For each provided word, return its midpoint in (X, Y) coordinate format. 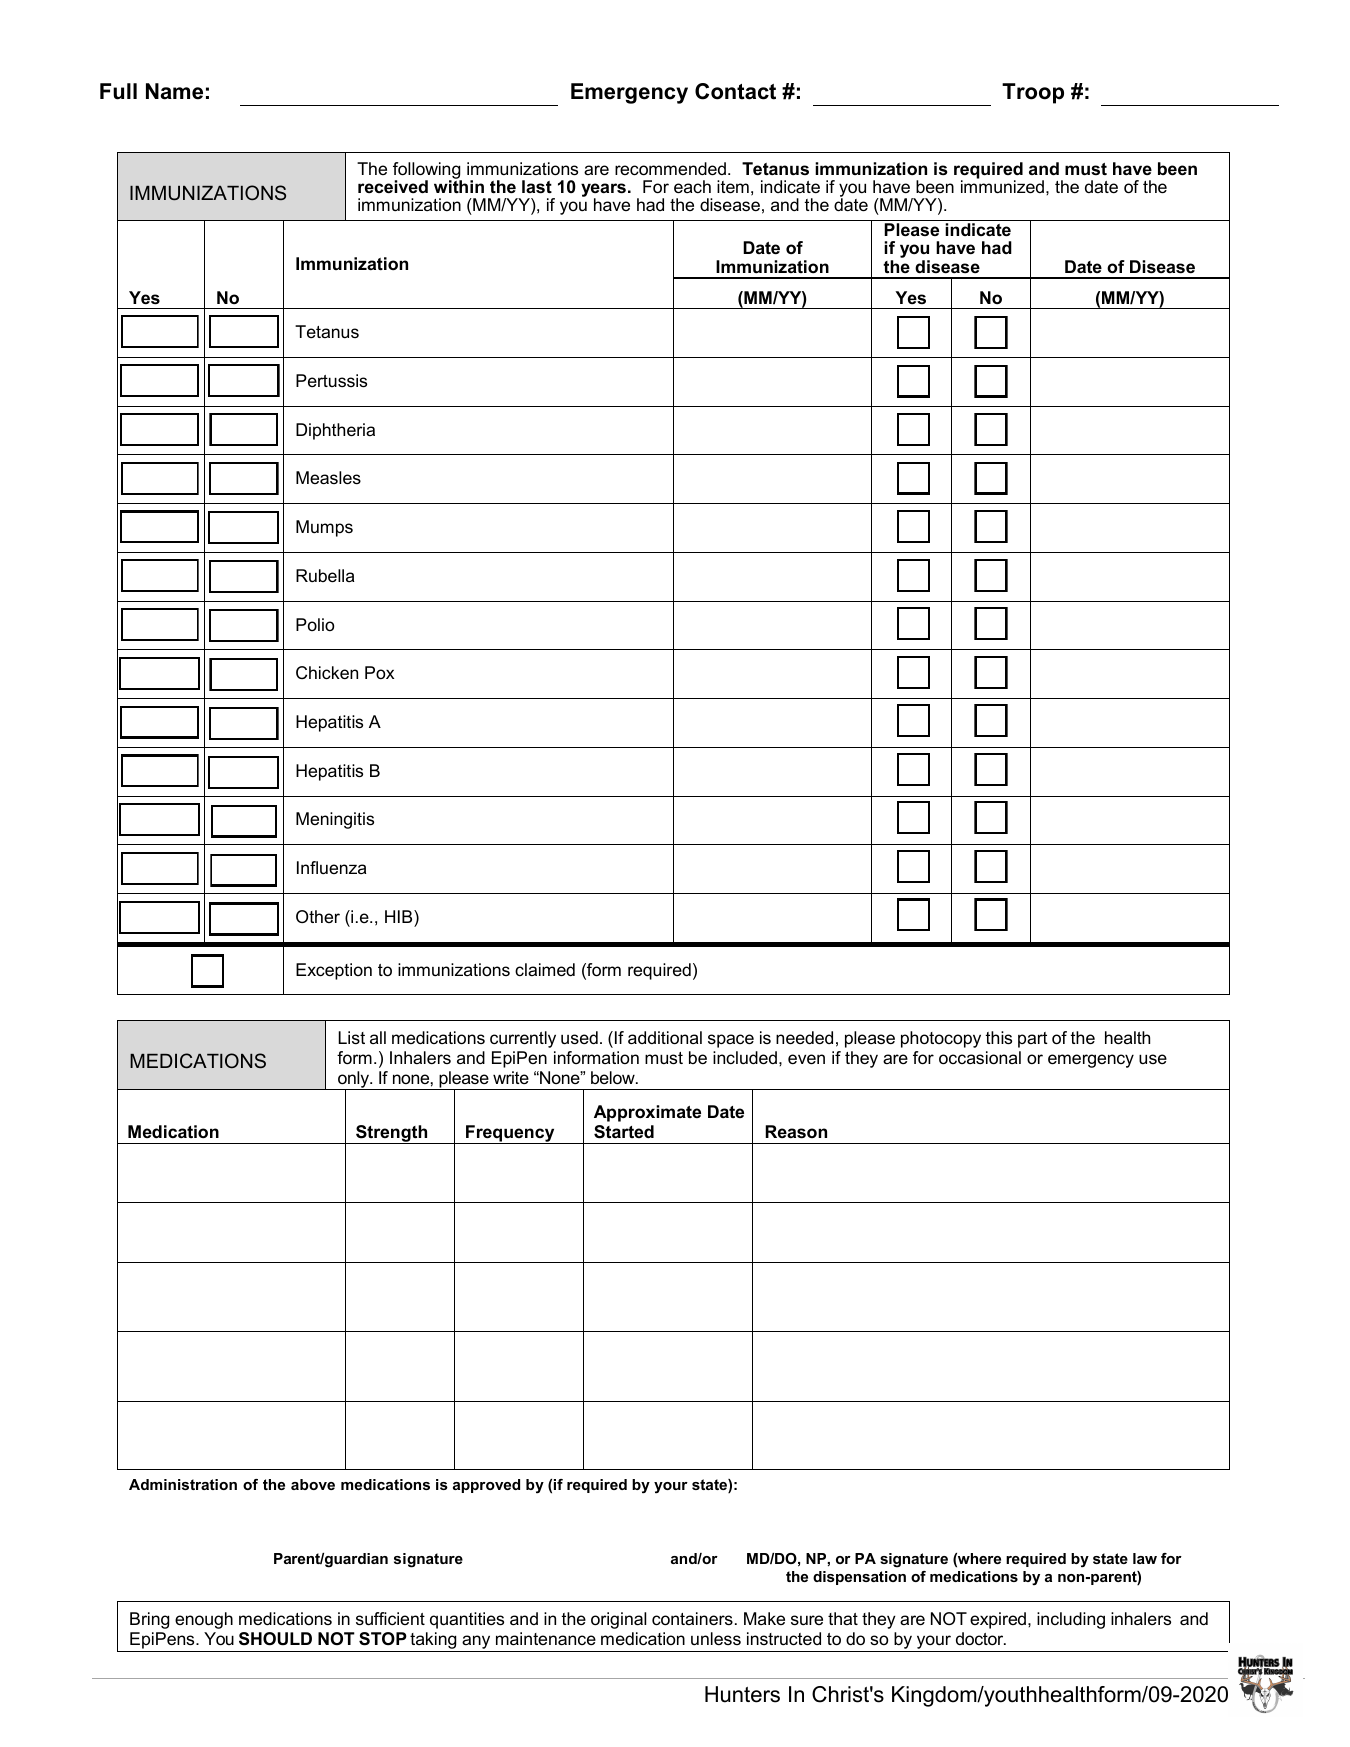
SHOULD (275, 1639)
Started (624, 1132)
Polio (315, 624)
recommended (670, 169)
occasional (980, 1058)
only (353, 1081)
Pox (379, 672)
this (999, 1038)
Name (174, 91)
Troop (1033, 93)
